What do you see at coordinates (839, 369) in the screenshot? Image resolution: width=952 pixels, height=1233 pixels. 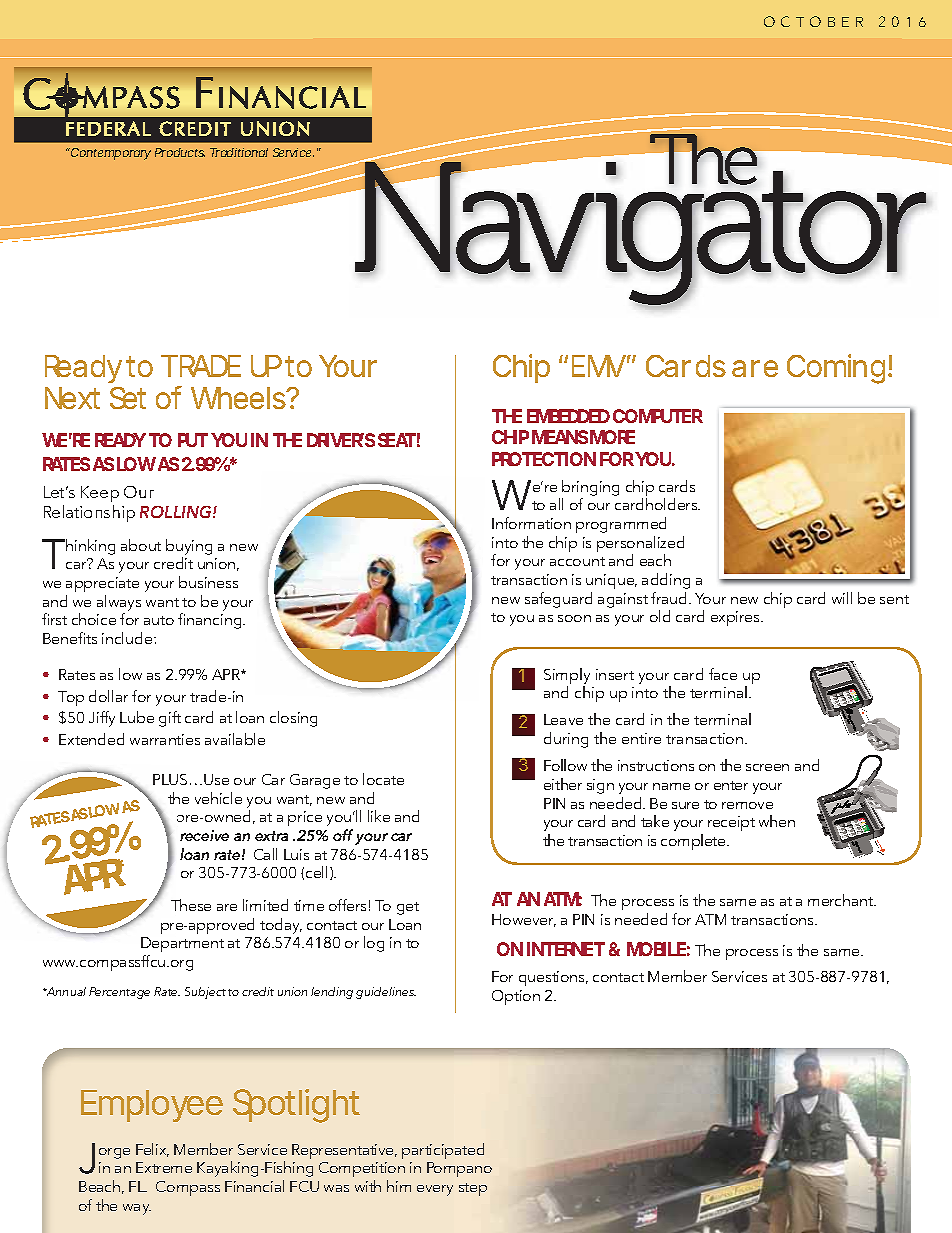 I see `Coming` at bounding box center [839, 369].
